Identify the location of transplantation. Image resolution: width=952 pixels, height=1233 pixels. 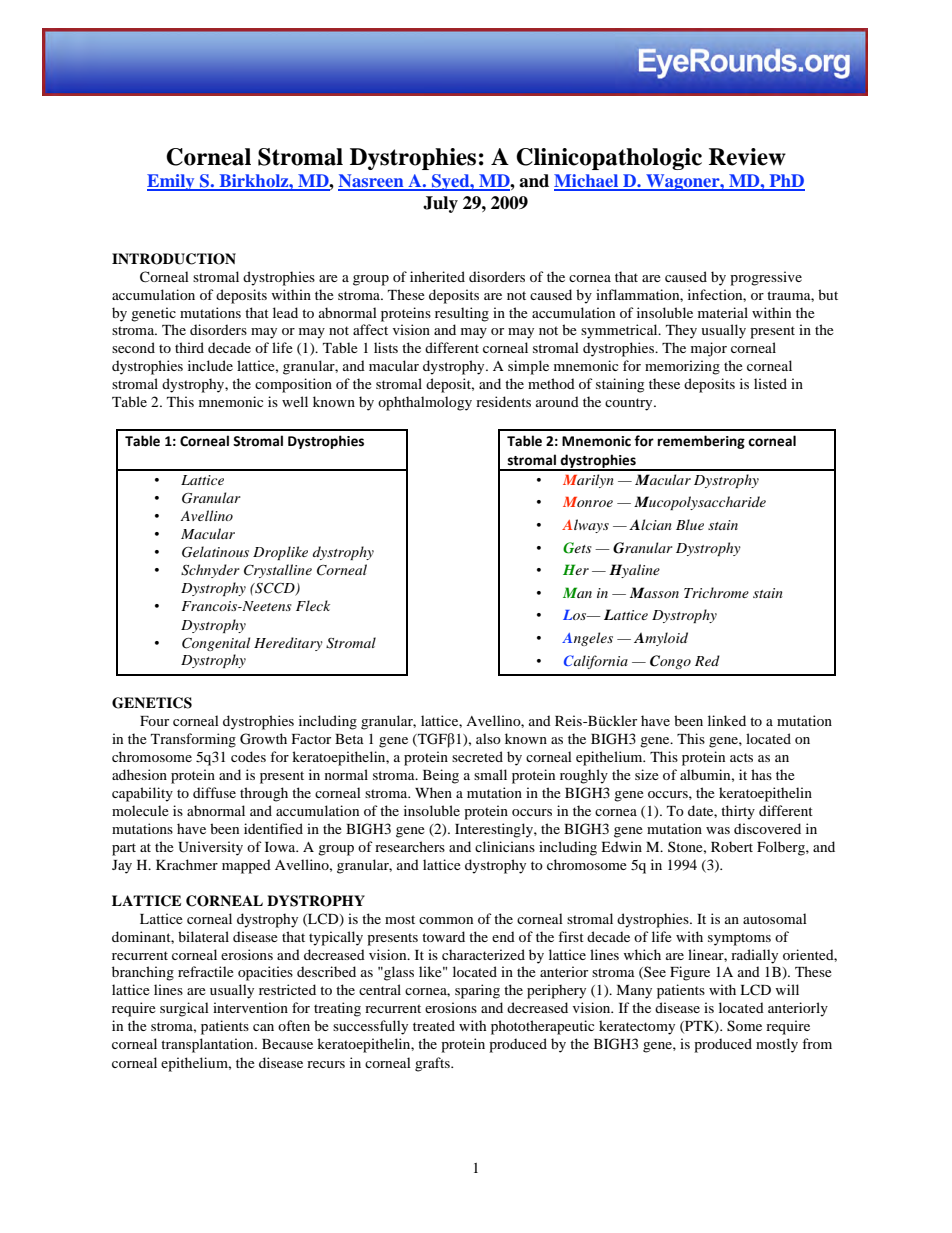
(208, 1045).
